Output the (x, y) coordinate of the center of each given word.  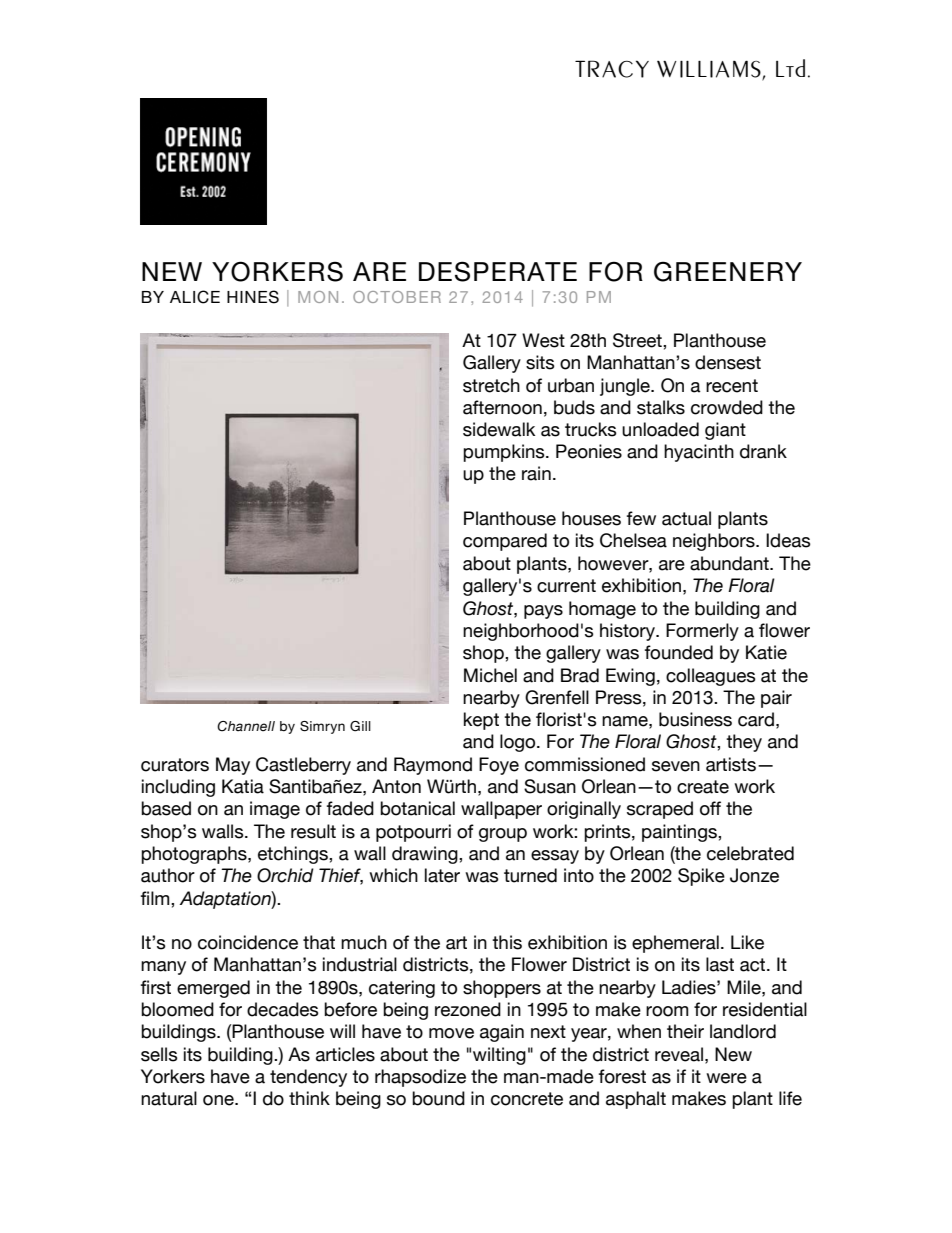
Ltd (790, 68)
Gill (360, 726)
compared (505, 542)
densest (728, 362)
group (503, 835)
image (275, 810)
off (710, 808)
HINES (253, 297)
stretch (491, 385)
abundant (730, 563)
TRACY (612, 69)
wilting (499, 1056)
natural (169, 1098)
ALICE (195, 297)
